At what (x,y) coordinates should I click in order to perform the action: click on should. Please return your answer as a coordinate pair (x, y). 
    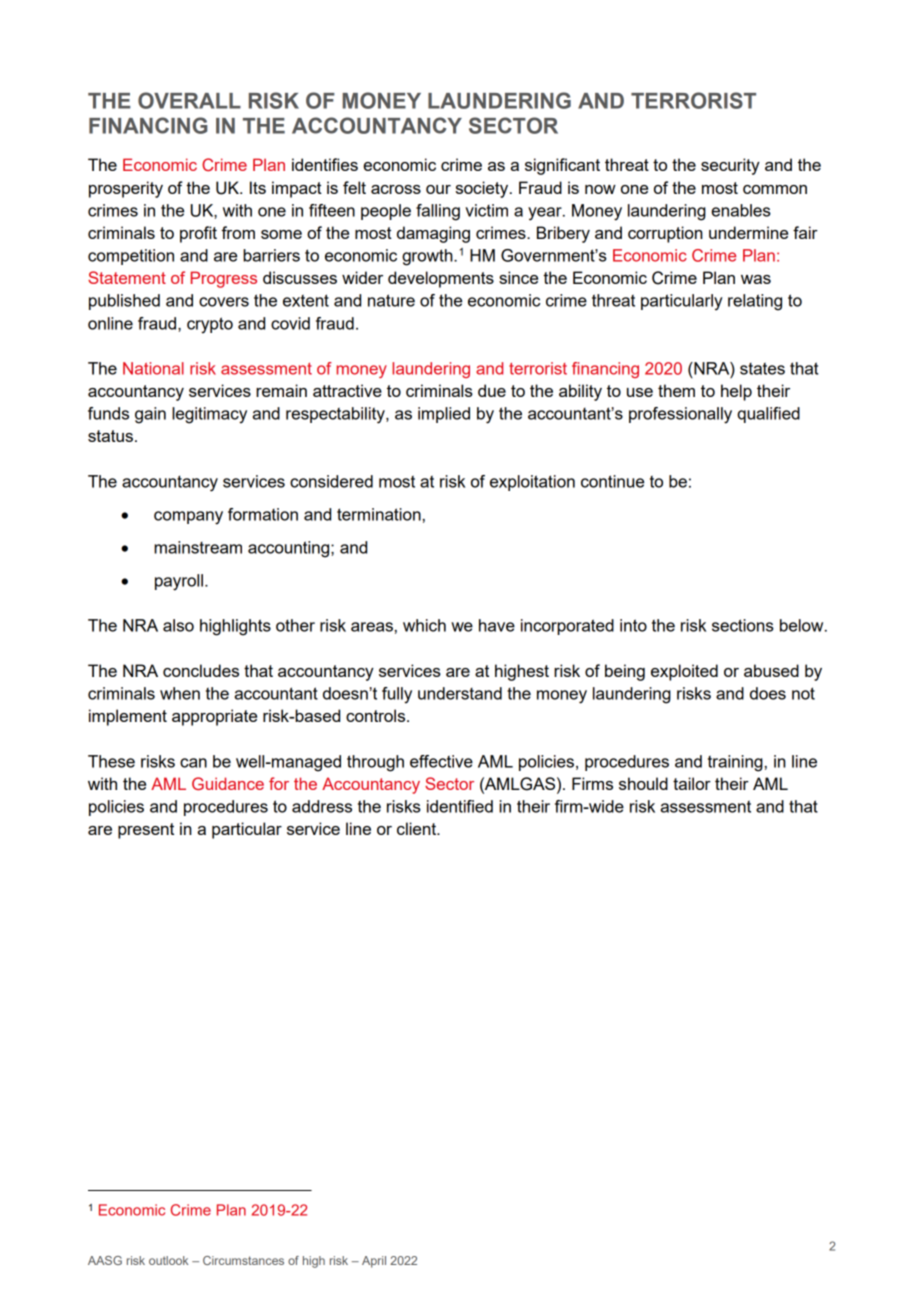
    Looking at the image, I should click on (643, 783).
